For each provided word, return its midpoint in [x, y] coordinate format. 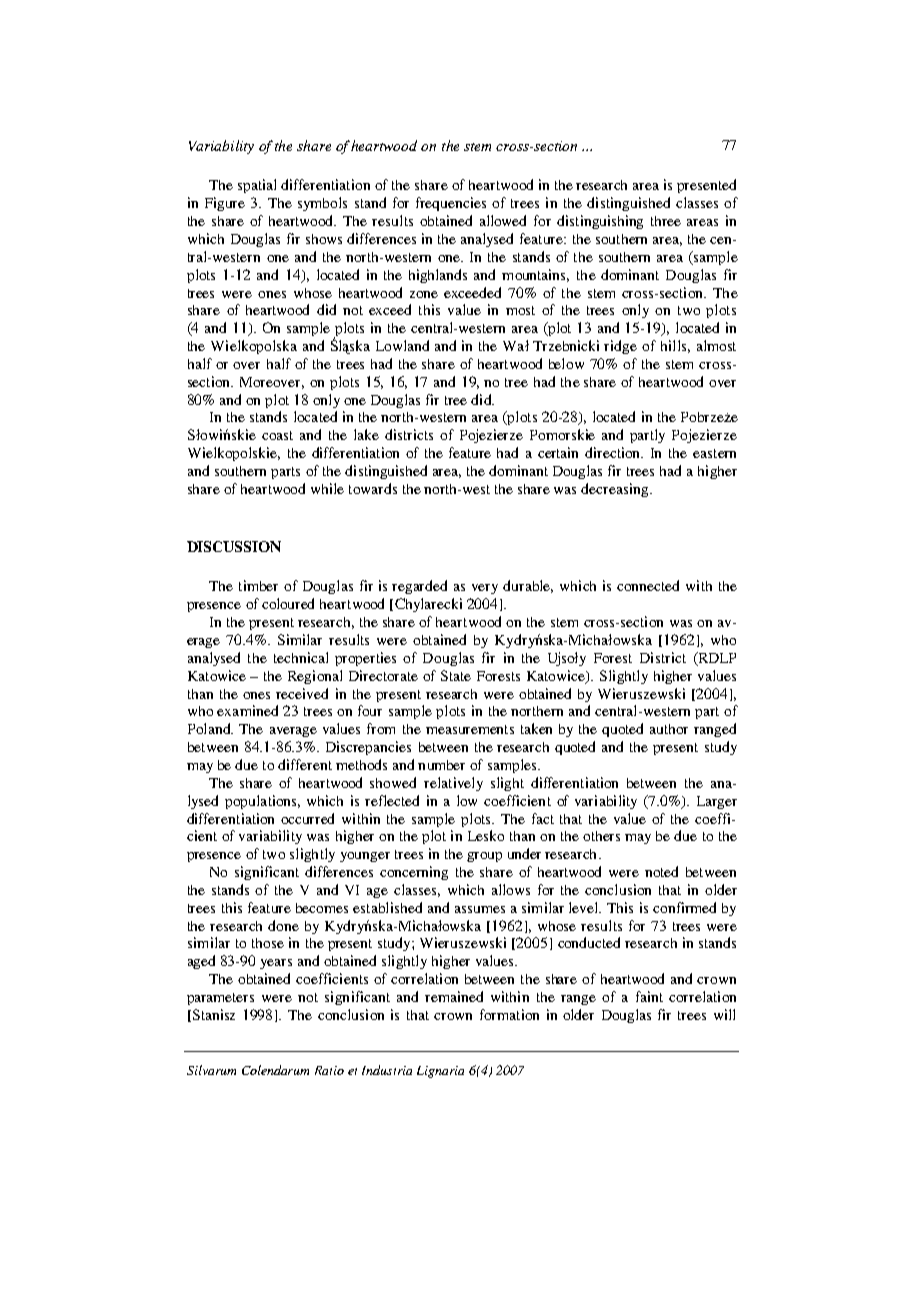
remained [454, 996]
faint [649, 996]
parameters [220, 999]
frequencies [451, 204]
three [666, 221]
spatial [257, 186]
